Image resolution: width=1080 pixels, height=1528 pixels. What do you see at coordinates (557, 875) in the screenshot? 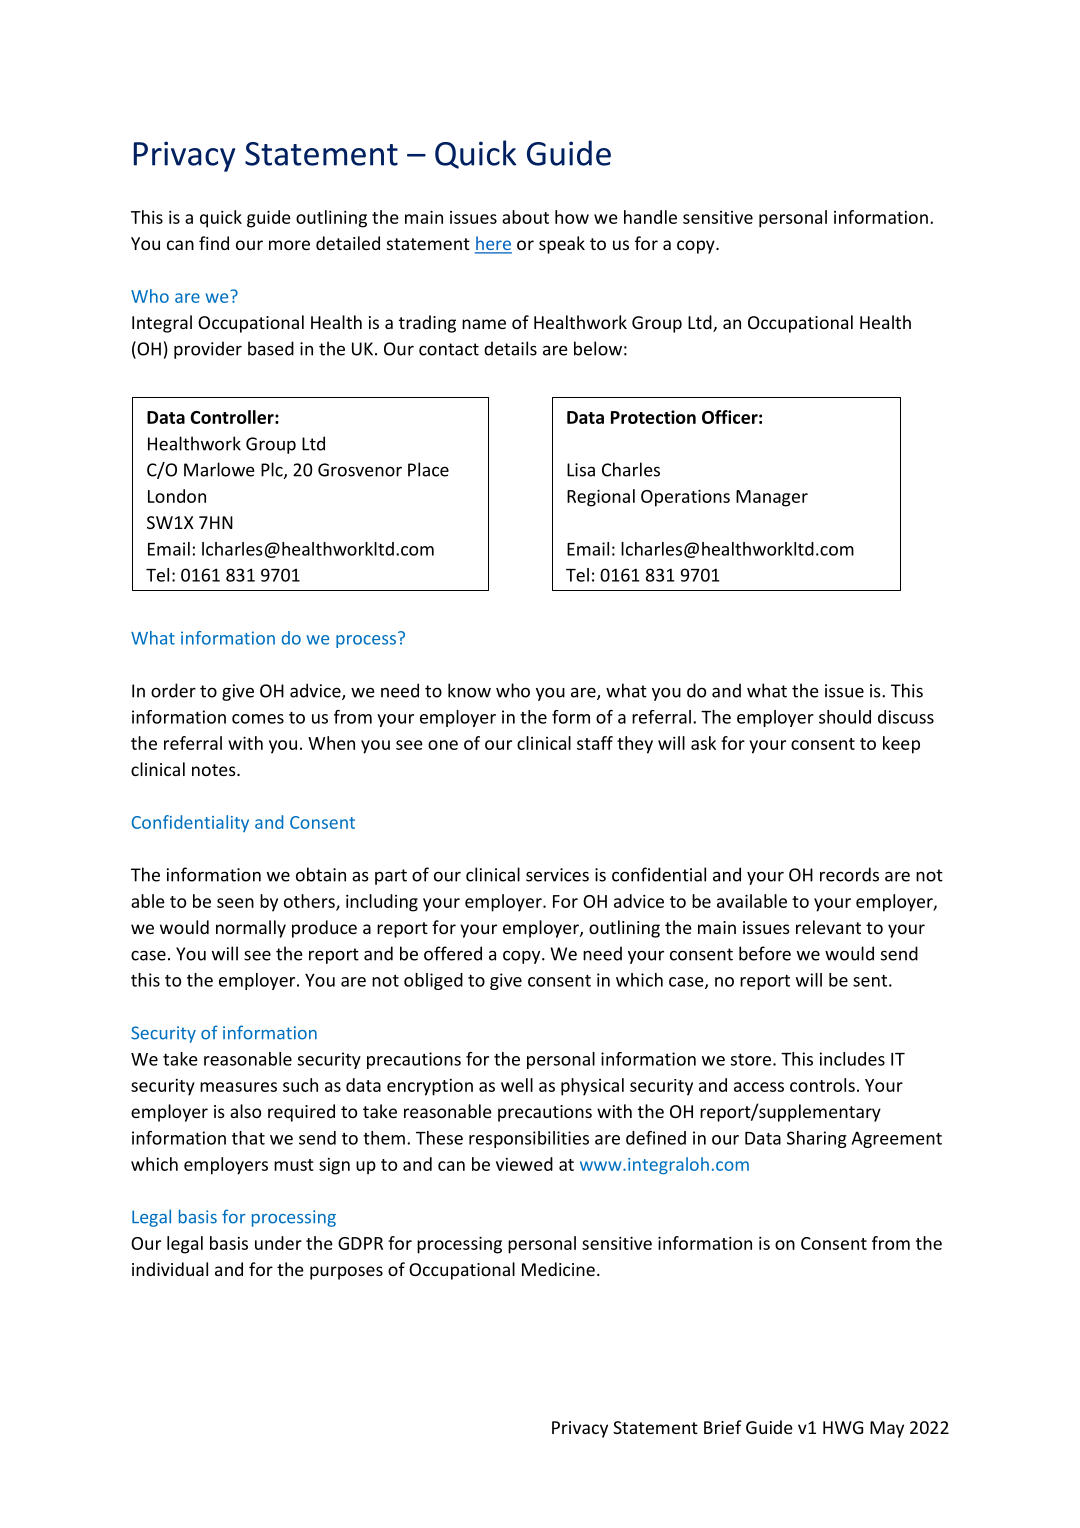
I see `services` at bounding box center [557, 875].
